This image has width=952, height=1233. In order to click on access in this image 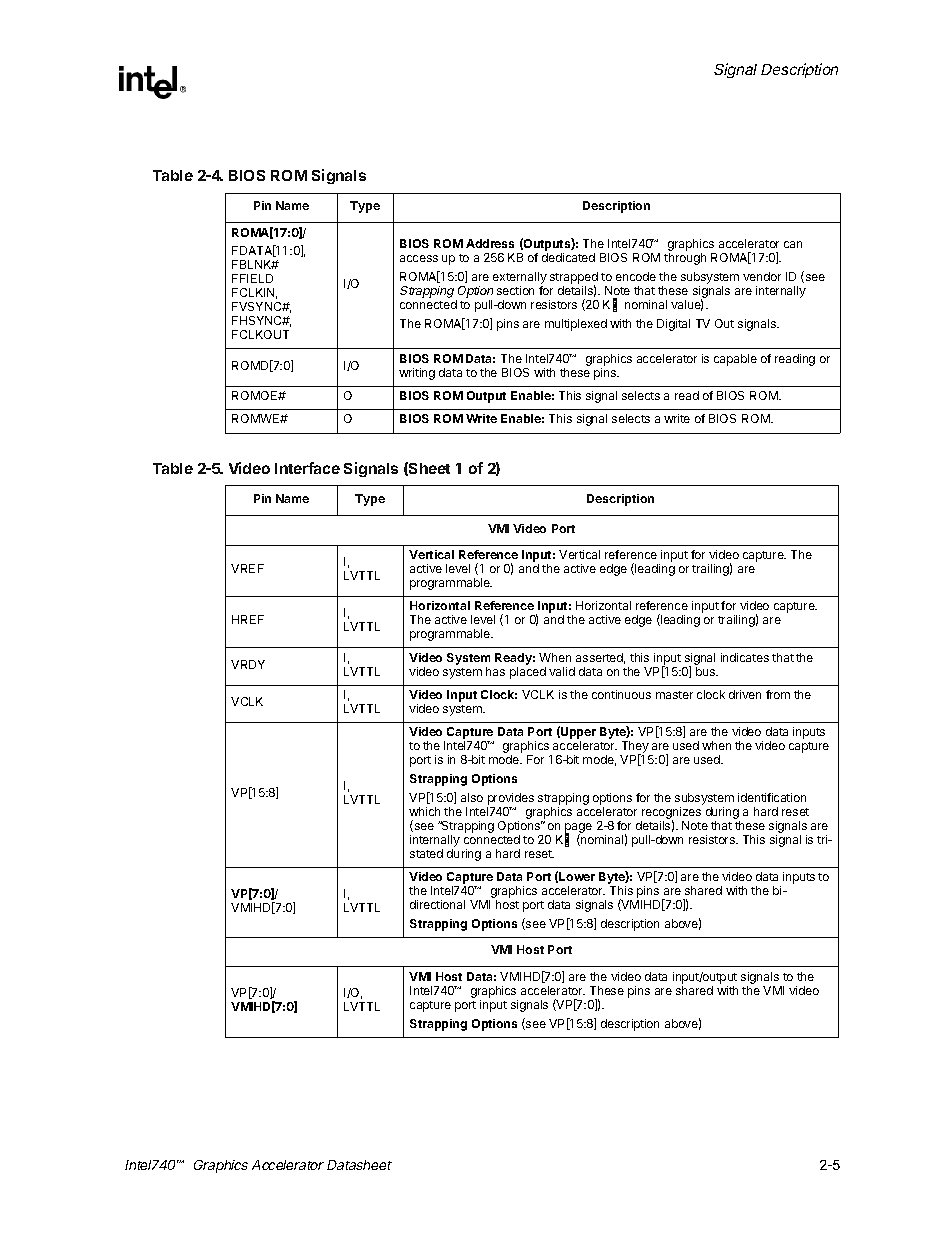, I will do `click(419, 258)`.
